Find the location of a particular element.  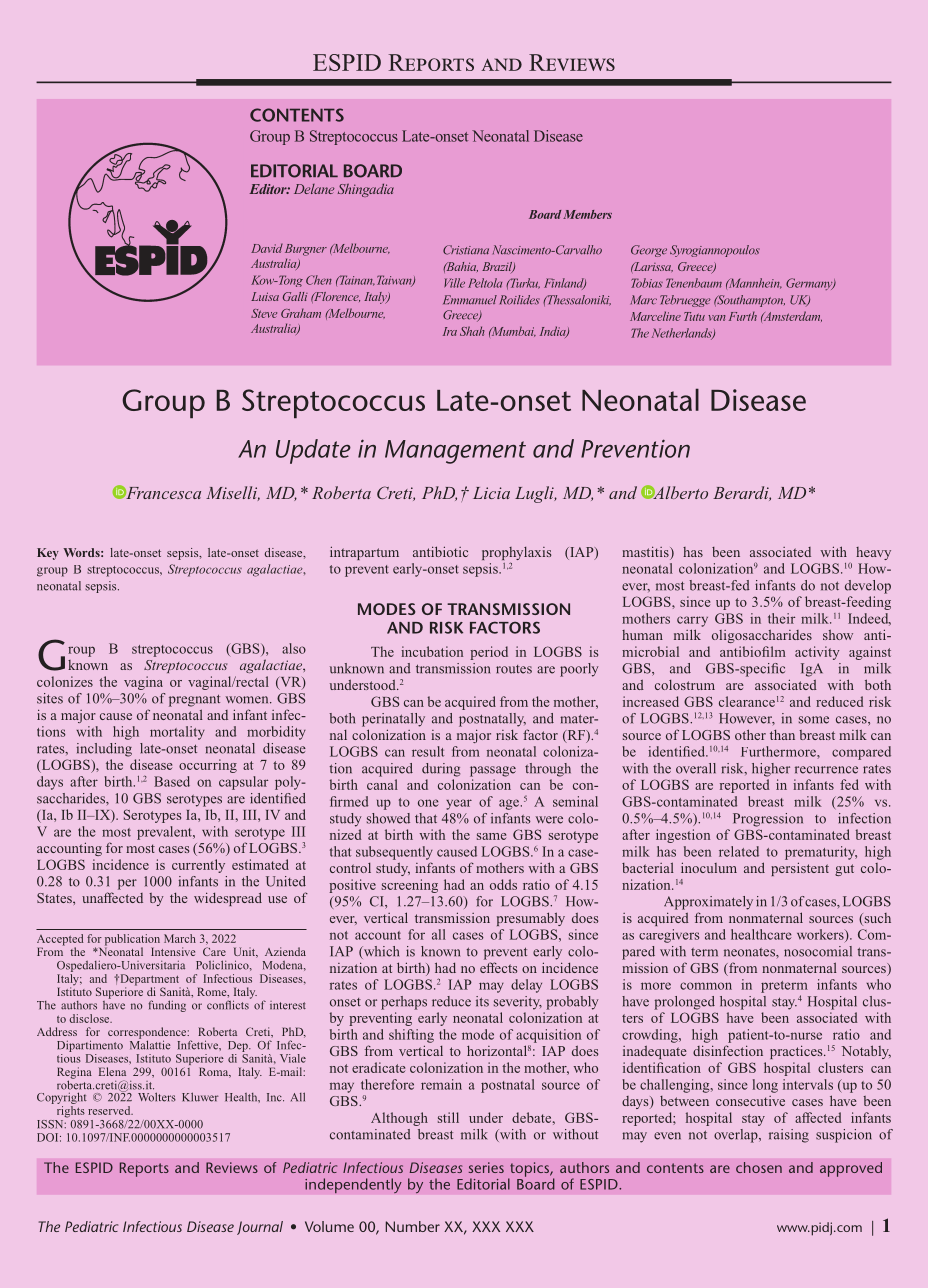

David is located at coordinates (267, 248).
